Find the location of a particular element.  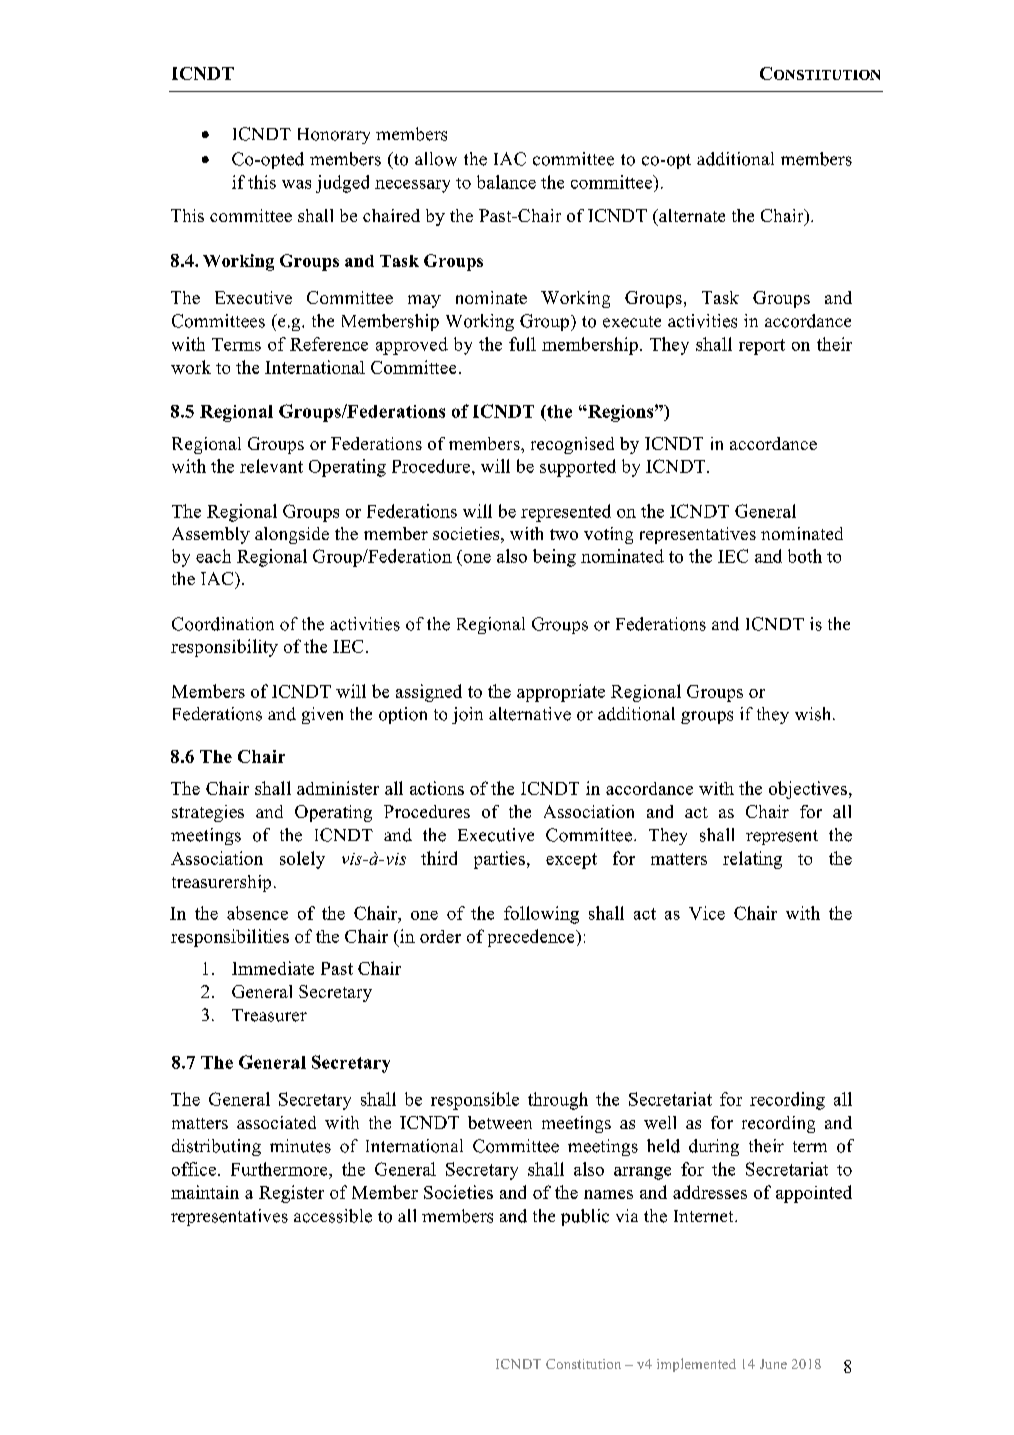

was is located at coordinates (296, 184).
